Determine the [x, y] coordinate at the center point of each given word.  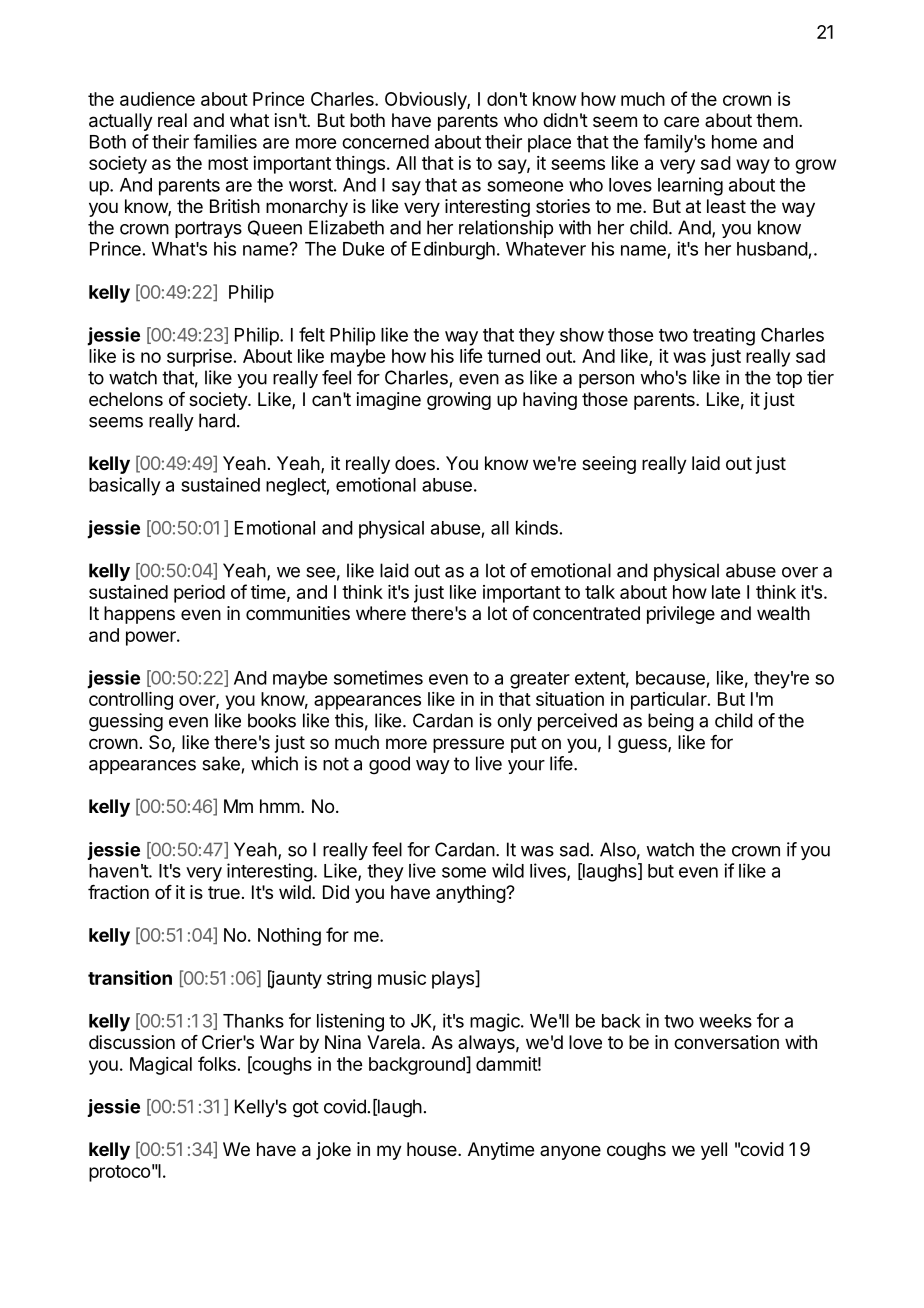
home [734, 142]
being [671, 722]
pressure [468, 745]
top [789, 379]
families [225, 141]
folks [217, 1063]
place [549, 144]
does [415, 463]
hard [217, 420]
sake [221, 763]
